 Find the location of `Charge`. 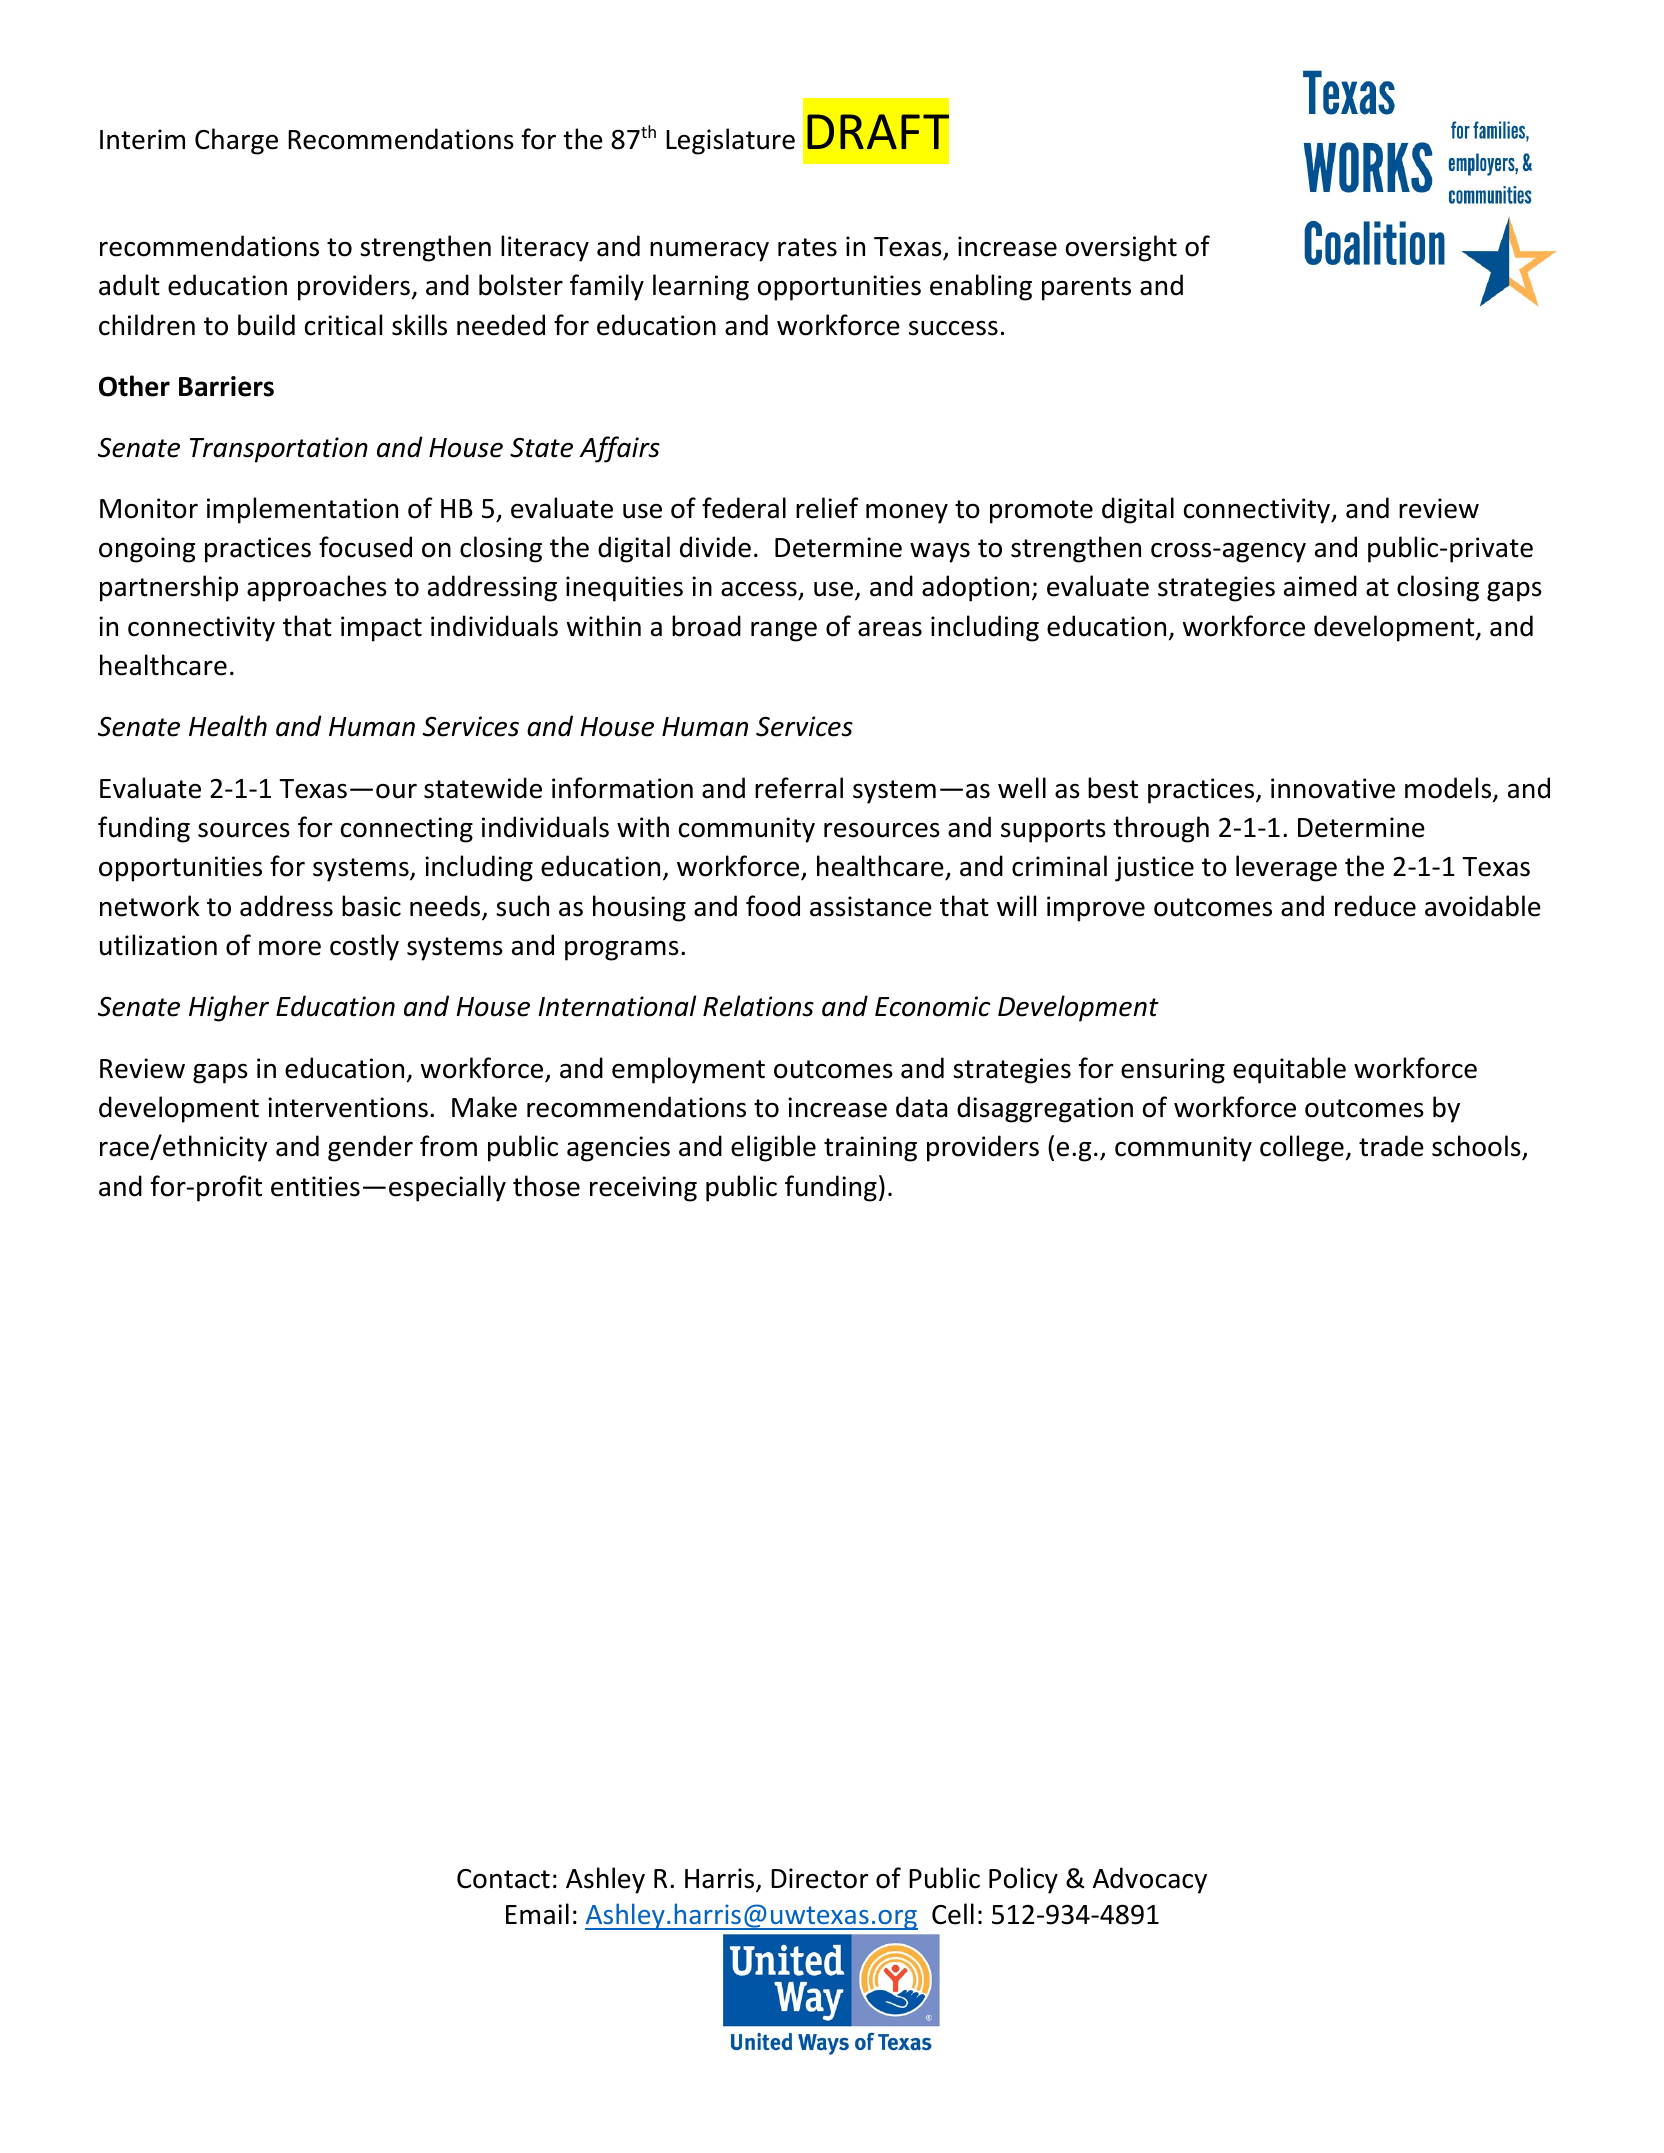

Charge is located at coordinates (236, 141).
